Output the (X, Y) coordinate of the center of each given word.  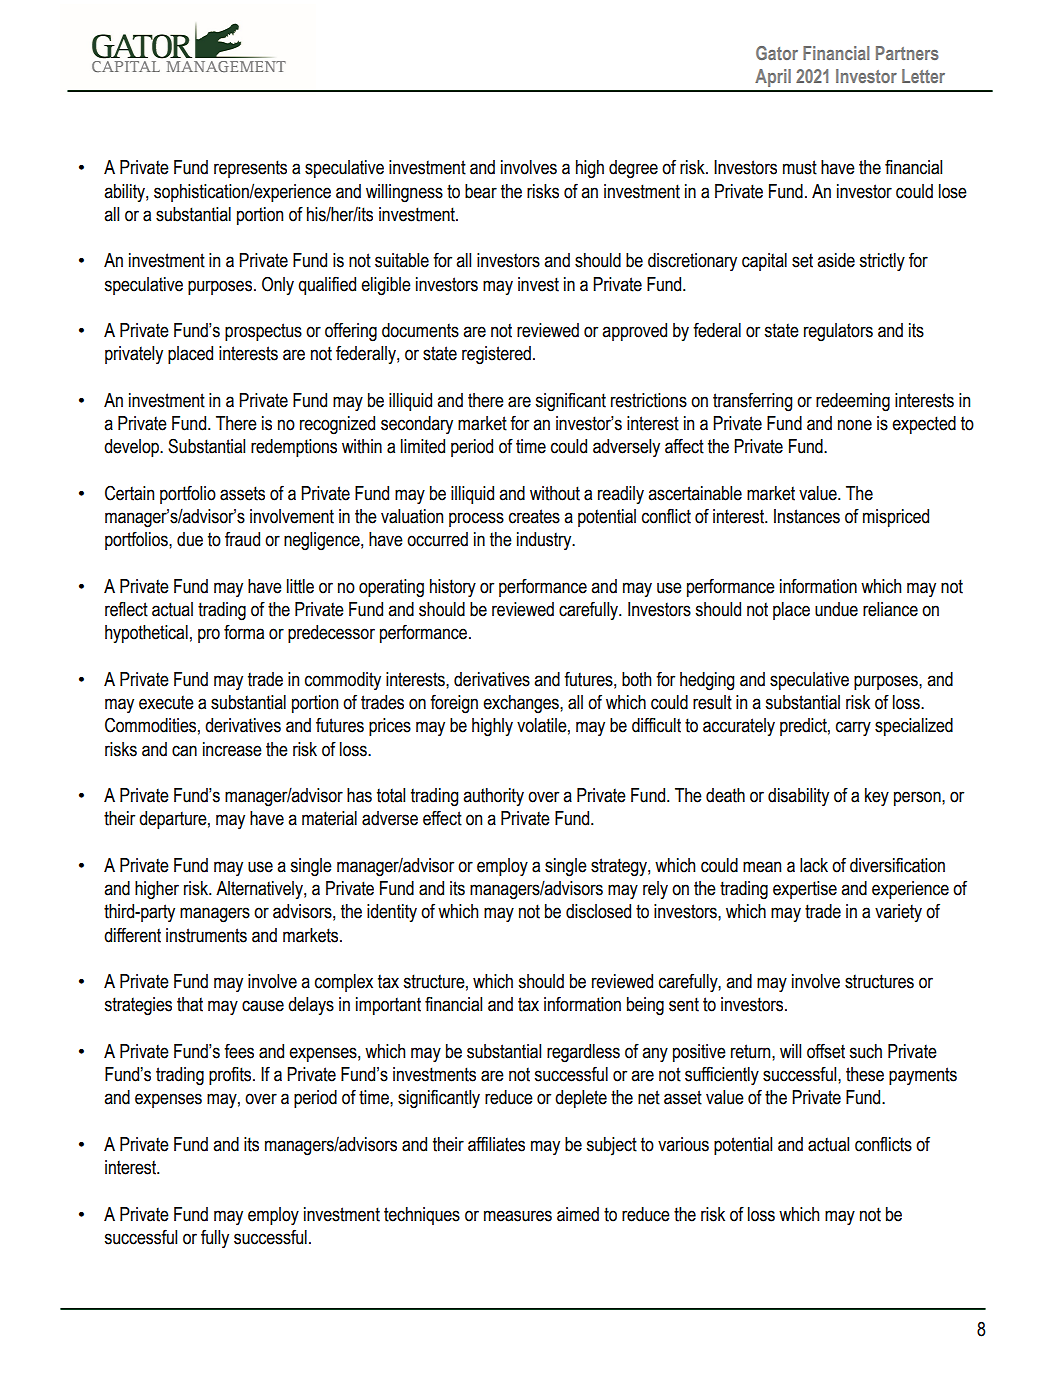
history (453, 588)
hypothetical (146, 634)
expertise (805, 890)
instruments (206, 935)
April (773, 78)
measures (518, 1216)
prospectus (263, 332)
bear (481, 191)
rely (655, 890)
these (865, 1074)
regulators (838, 332)
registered (496, 355)
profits (231, 1076)
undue (836, 609)
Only (278, 285)
